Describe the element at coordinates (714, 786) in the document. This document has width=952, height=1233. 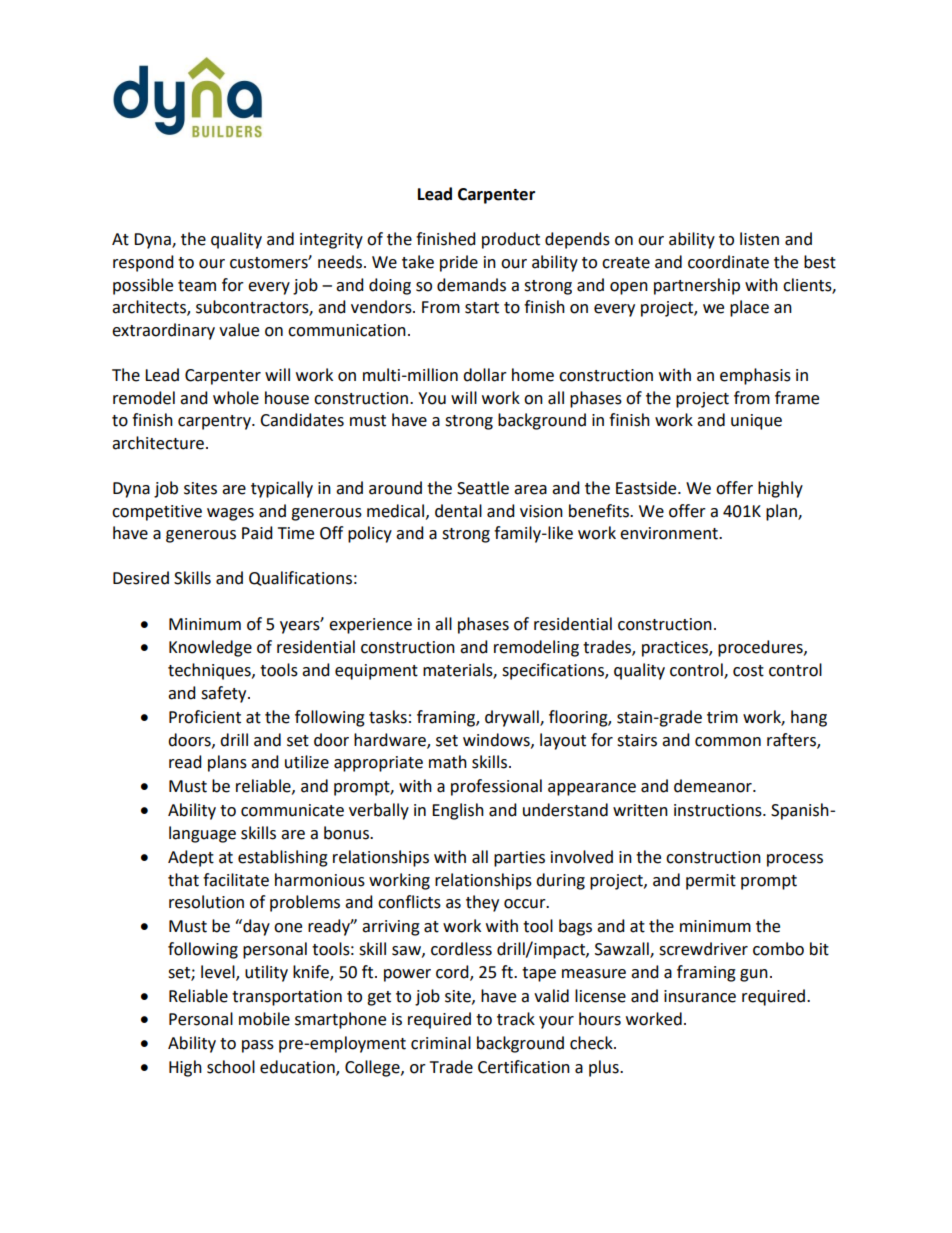
I see `demeanor` at that location.
